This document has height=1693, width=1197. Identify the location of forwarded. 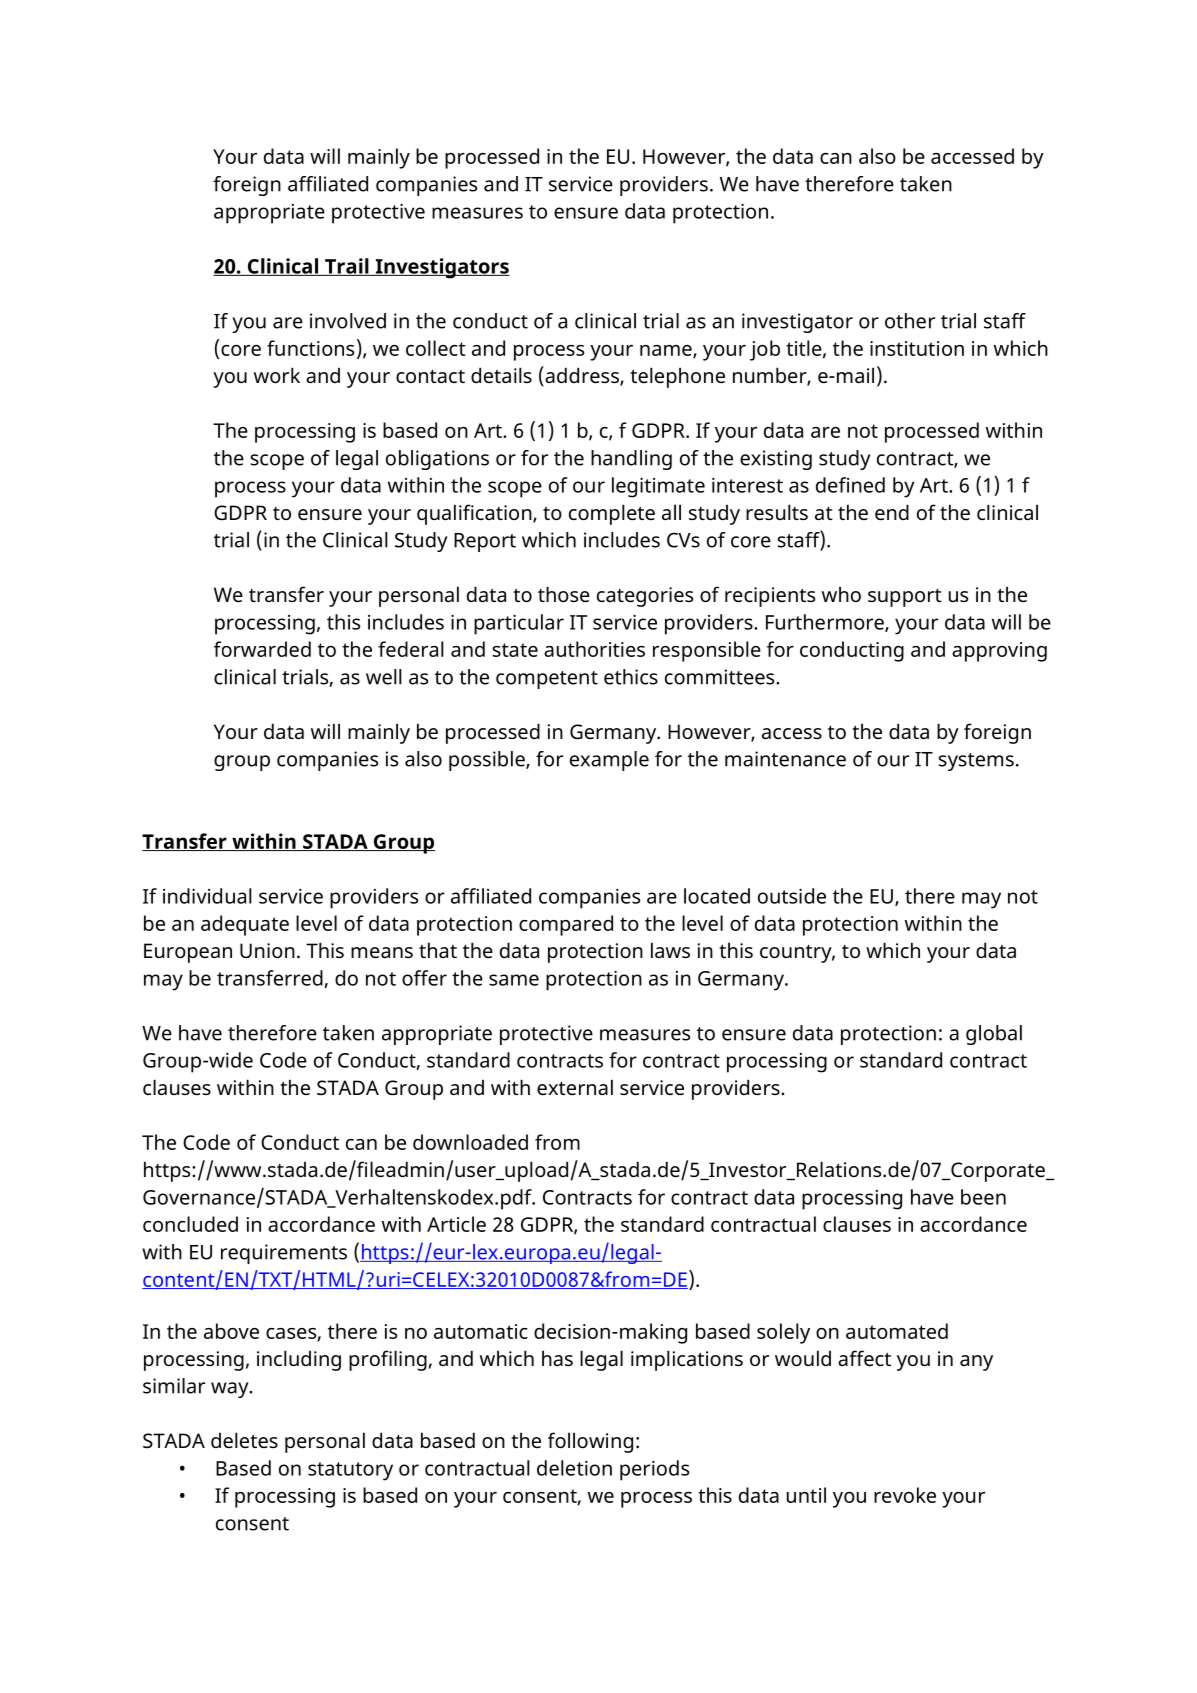
(262, 649).
